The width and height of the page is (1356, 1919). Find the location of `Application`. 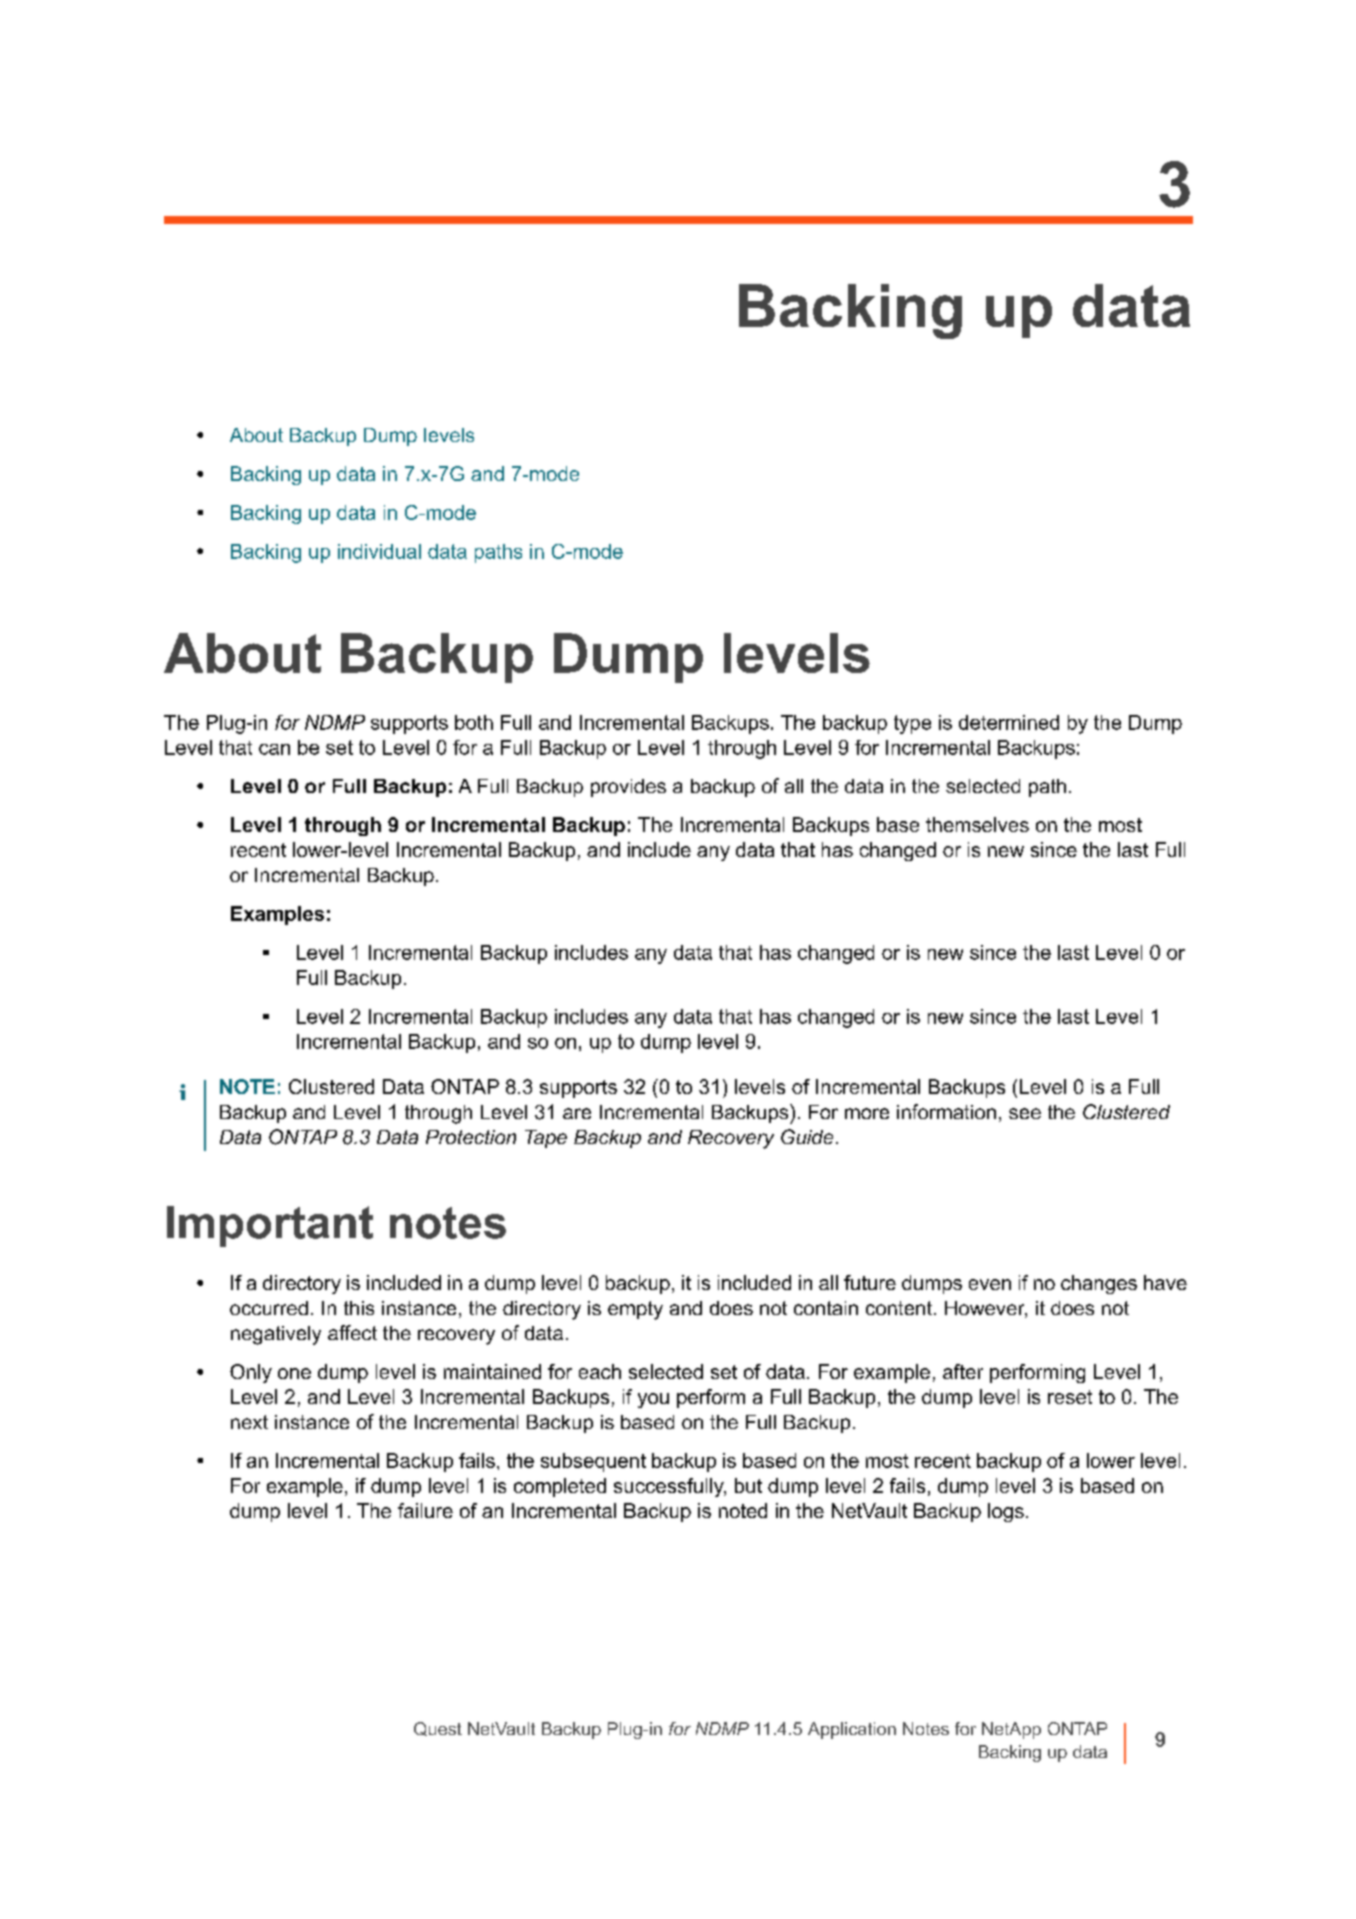

Application is located at coordinates (852, 1730).
